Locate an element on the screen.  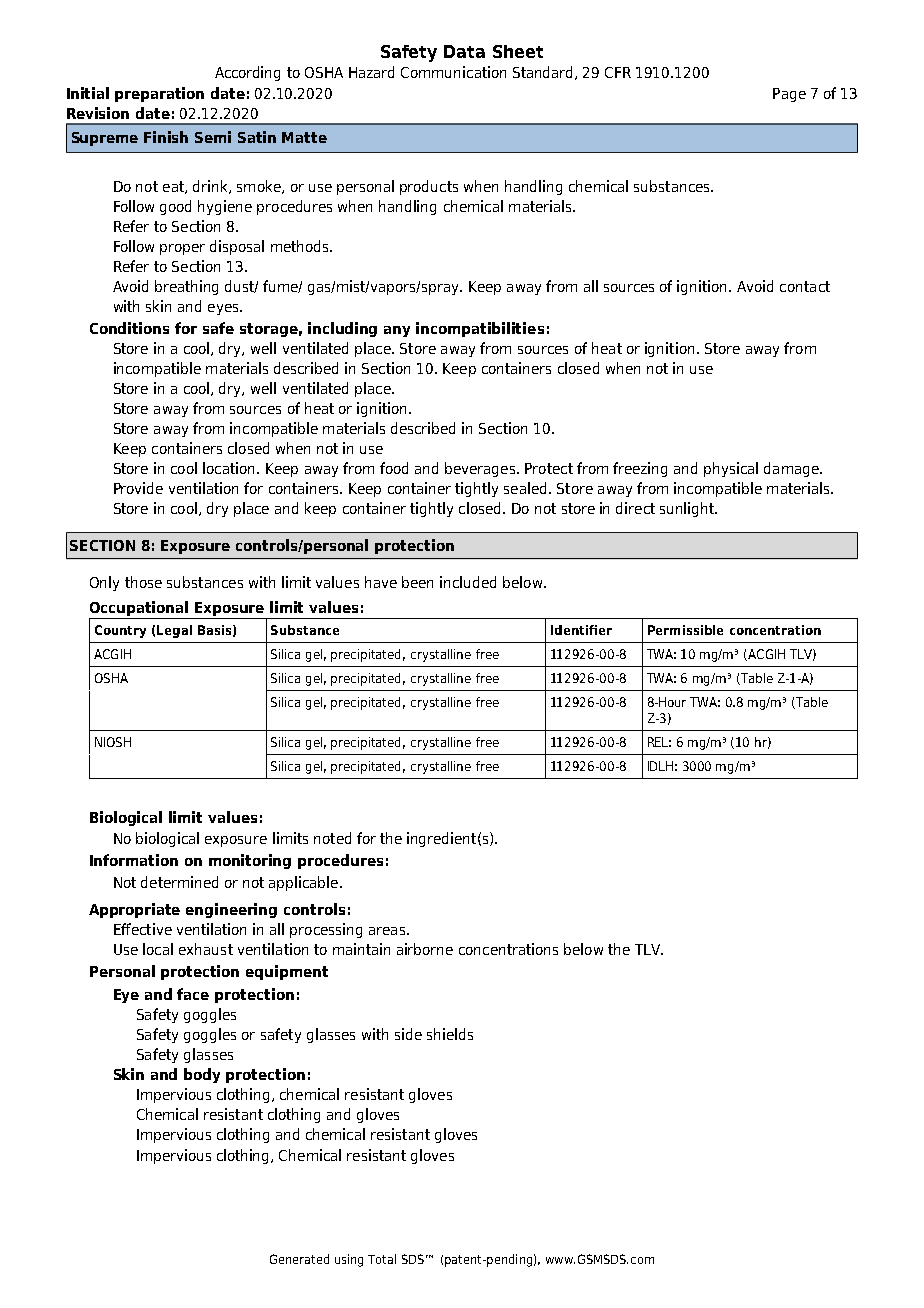
Page is located at coordinates (789, 95).
